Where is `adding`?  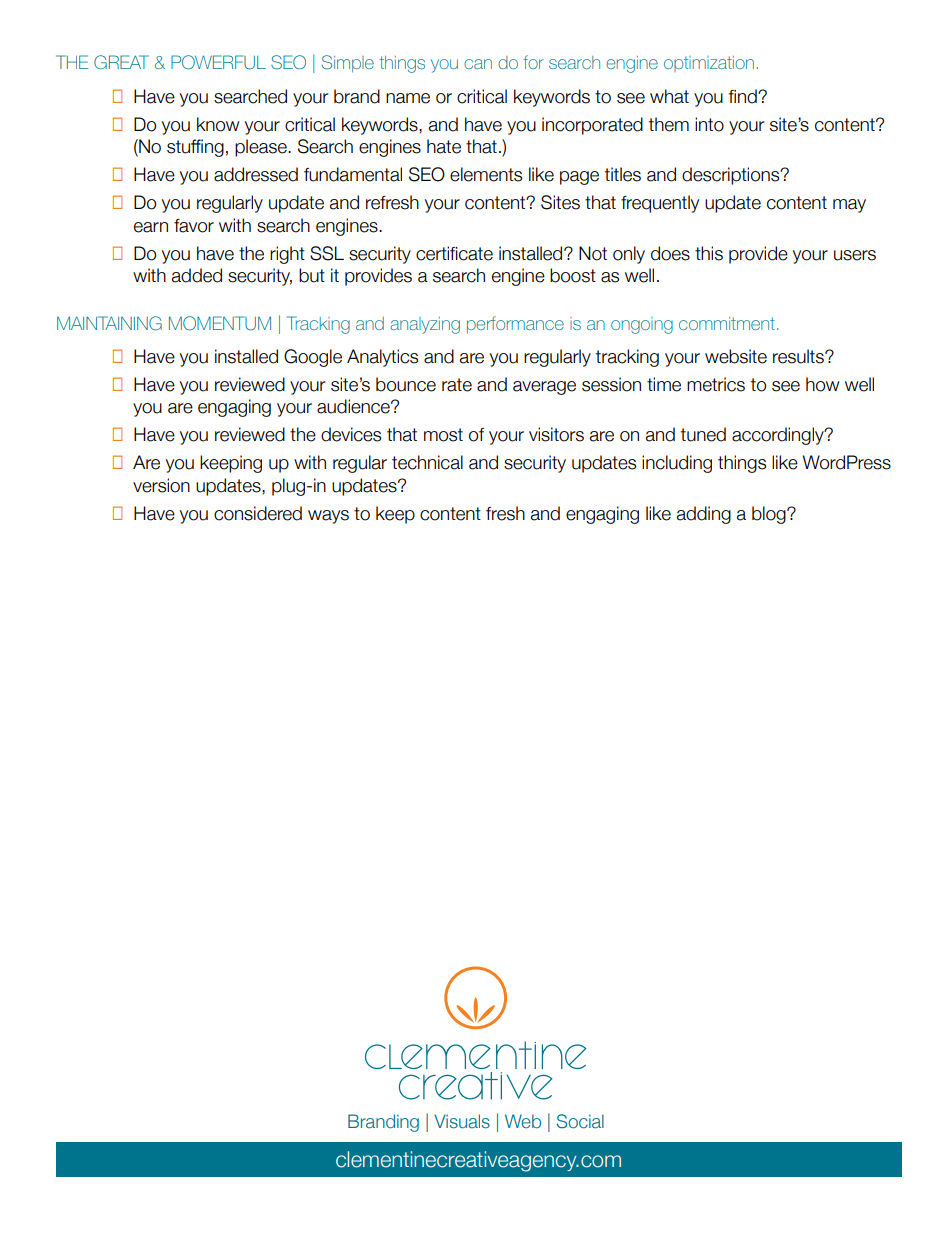 adding is located at coordinates (704, 515).
